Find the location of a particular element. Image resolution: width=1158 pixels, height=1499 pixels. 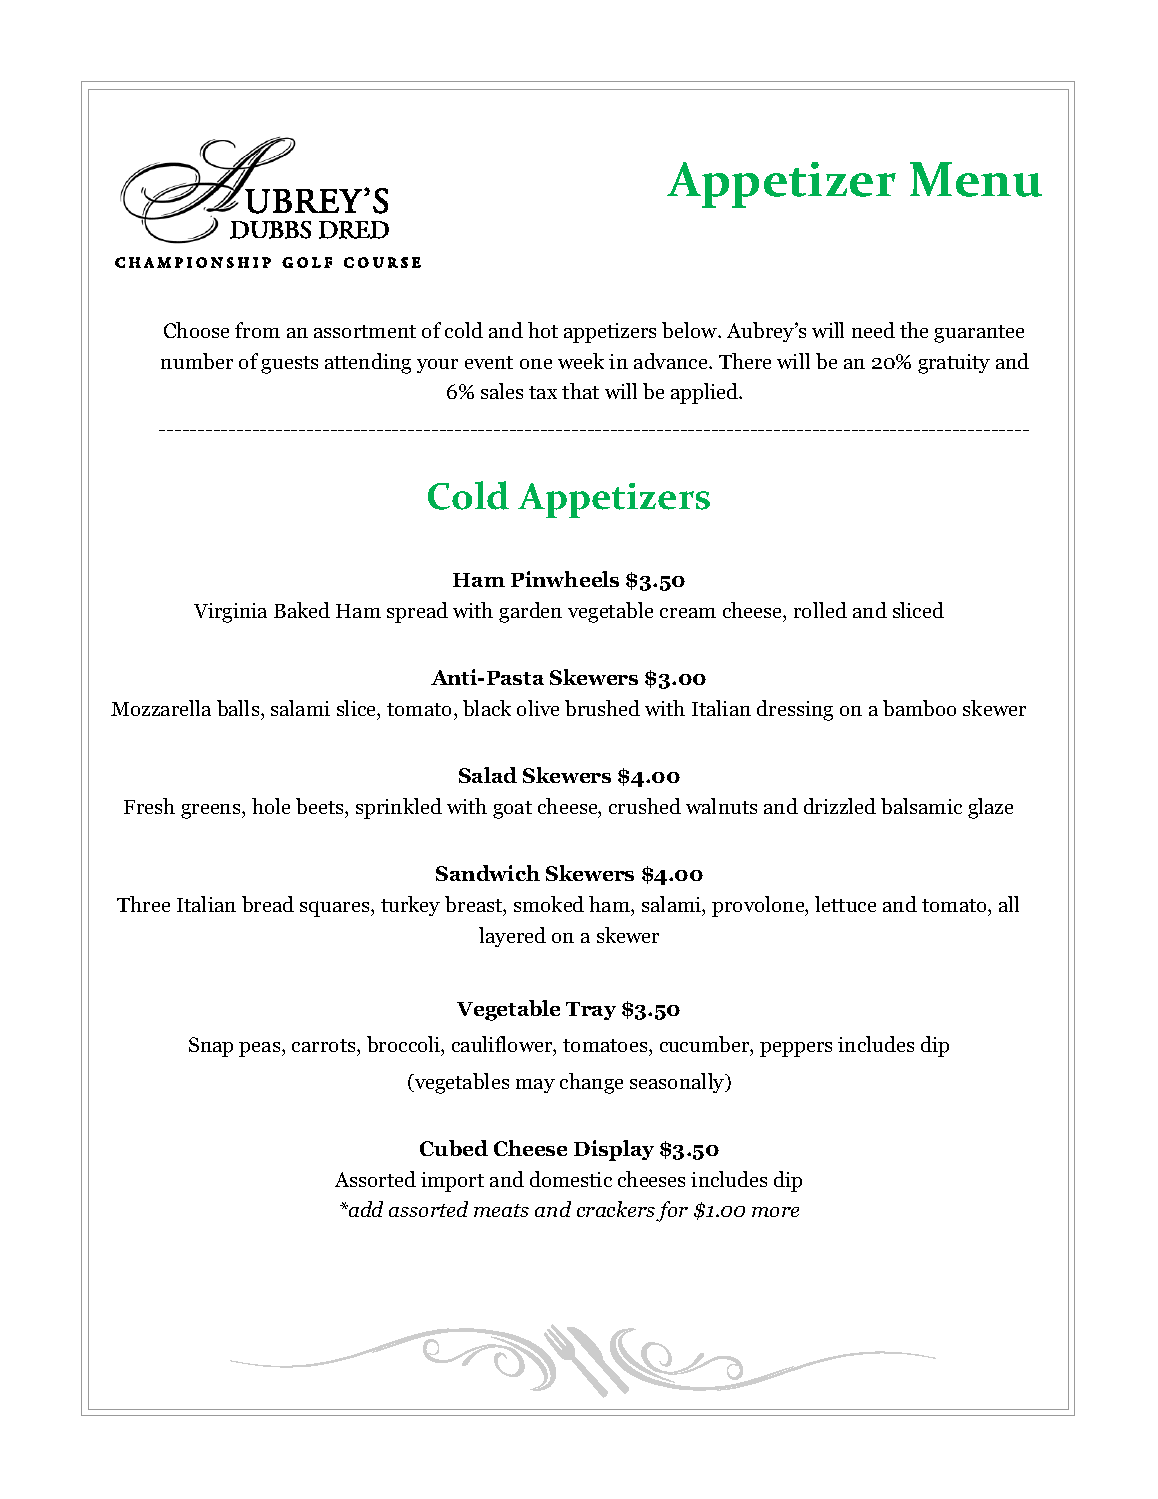

balsamic is located at coordinates (921, 806).
